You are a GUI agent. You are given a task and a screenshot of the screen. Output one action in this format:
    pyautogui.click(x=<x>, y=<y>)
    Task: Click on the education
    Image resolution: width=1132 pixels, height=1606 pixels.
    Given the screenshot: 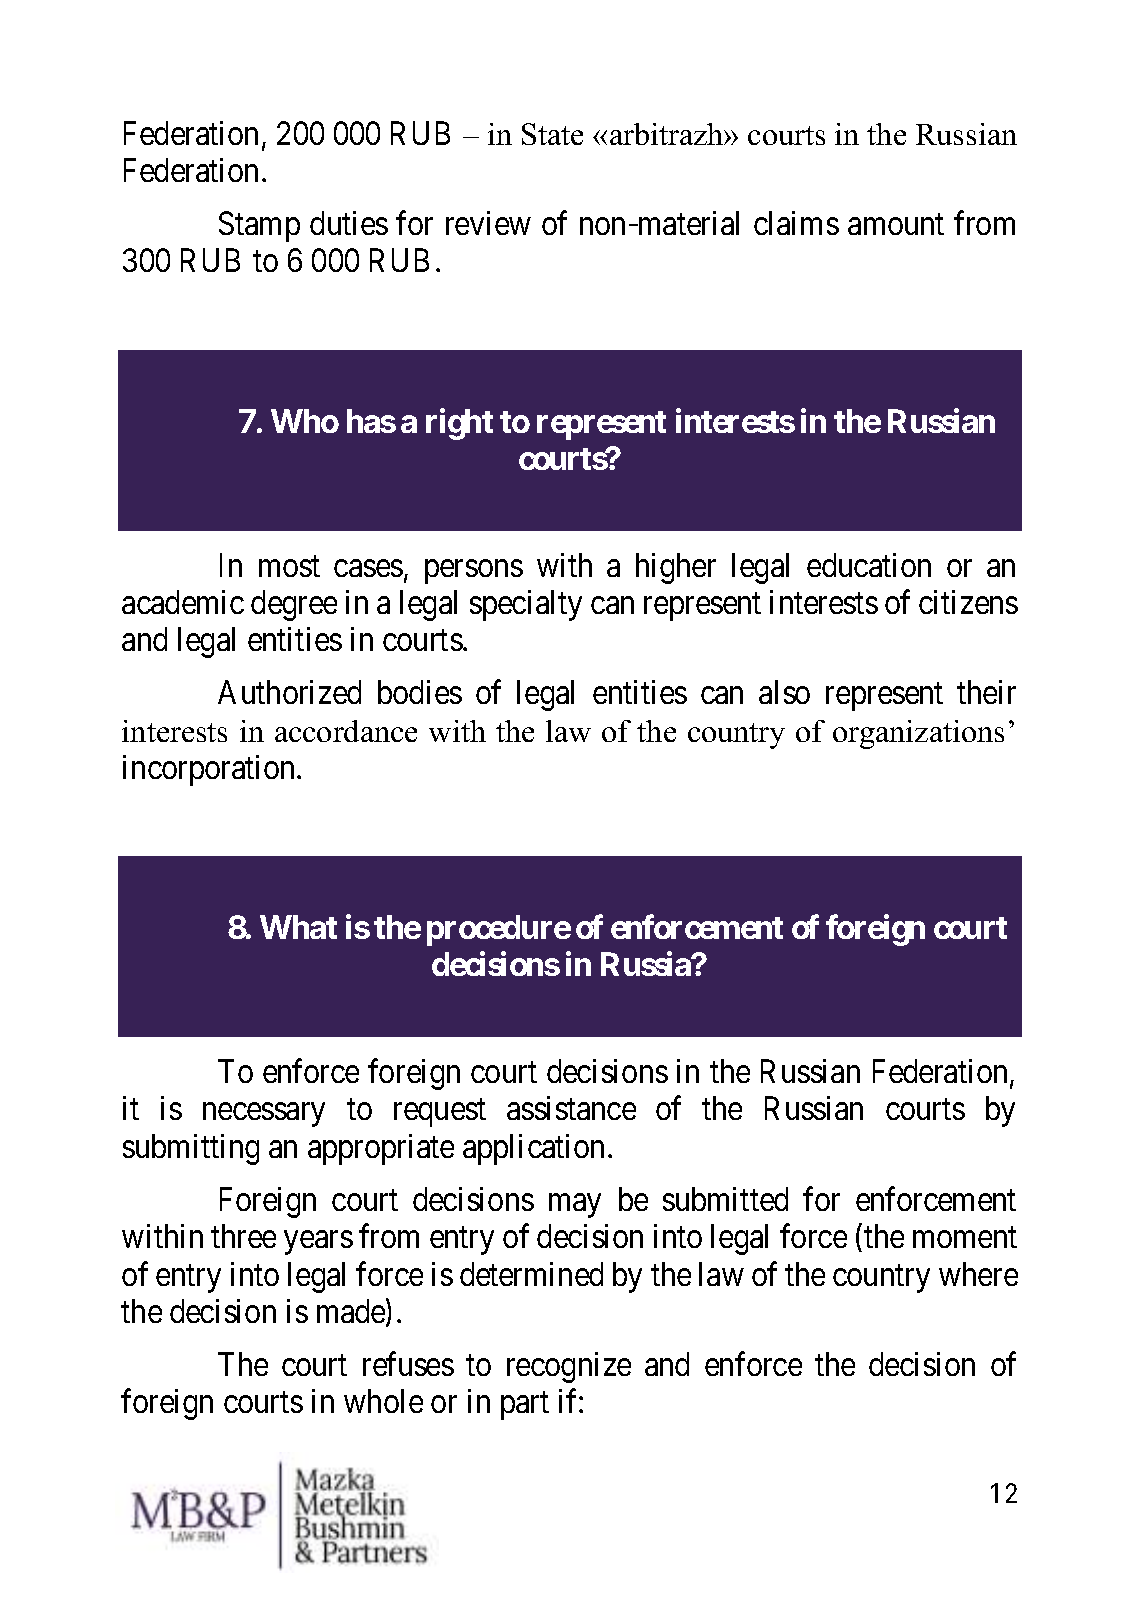 What is the action you would take?
    pyautogui.click(x=869, y=565)
